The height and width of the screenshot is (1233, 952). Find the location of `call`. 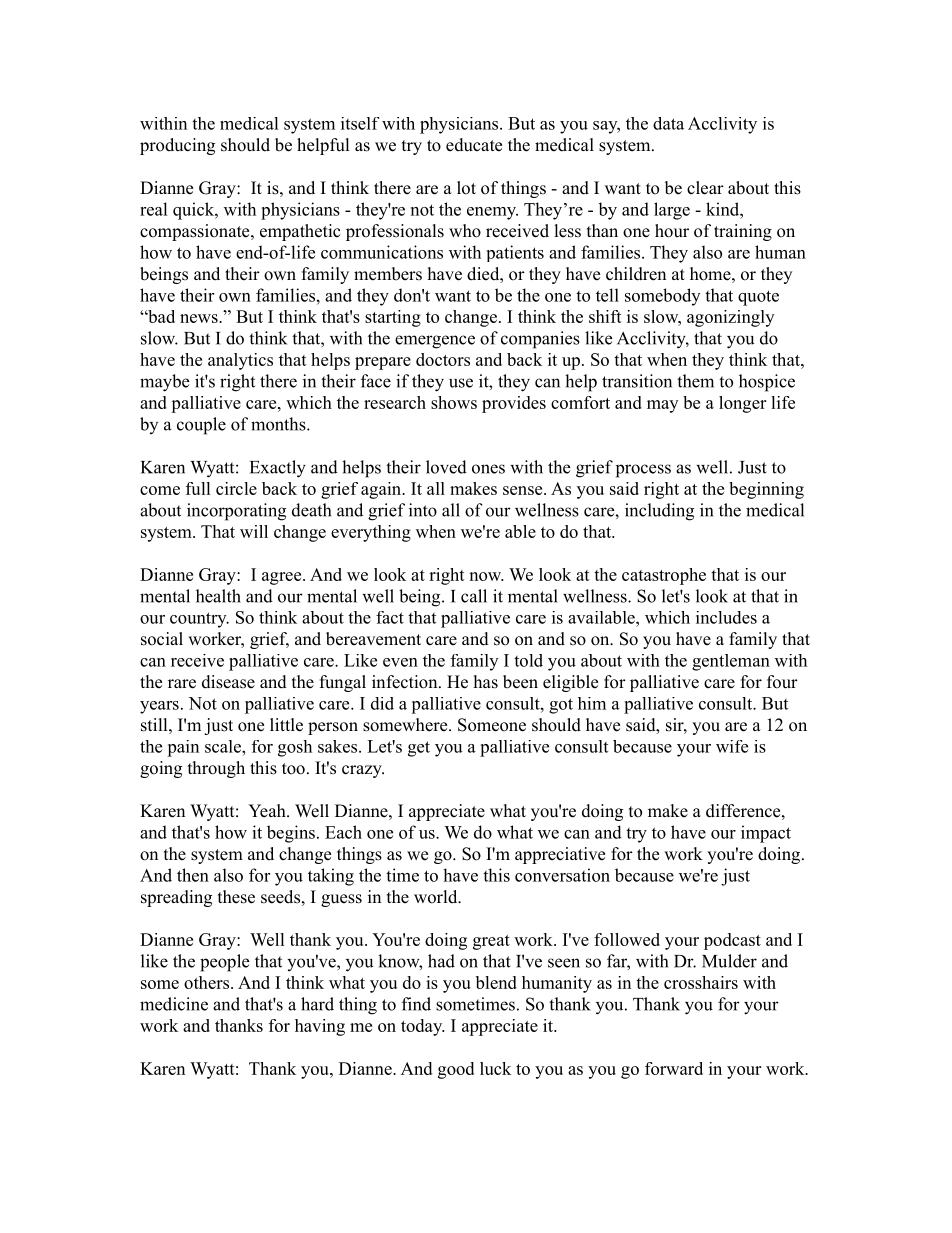

call is located at coordinates (474, 596).
